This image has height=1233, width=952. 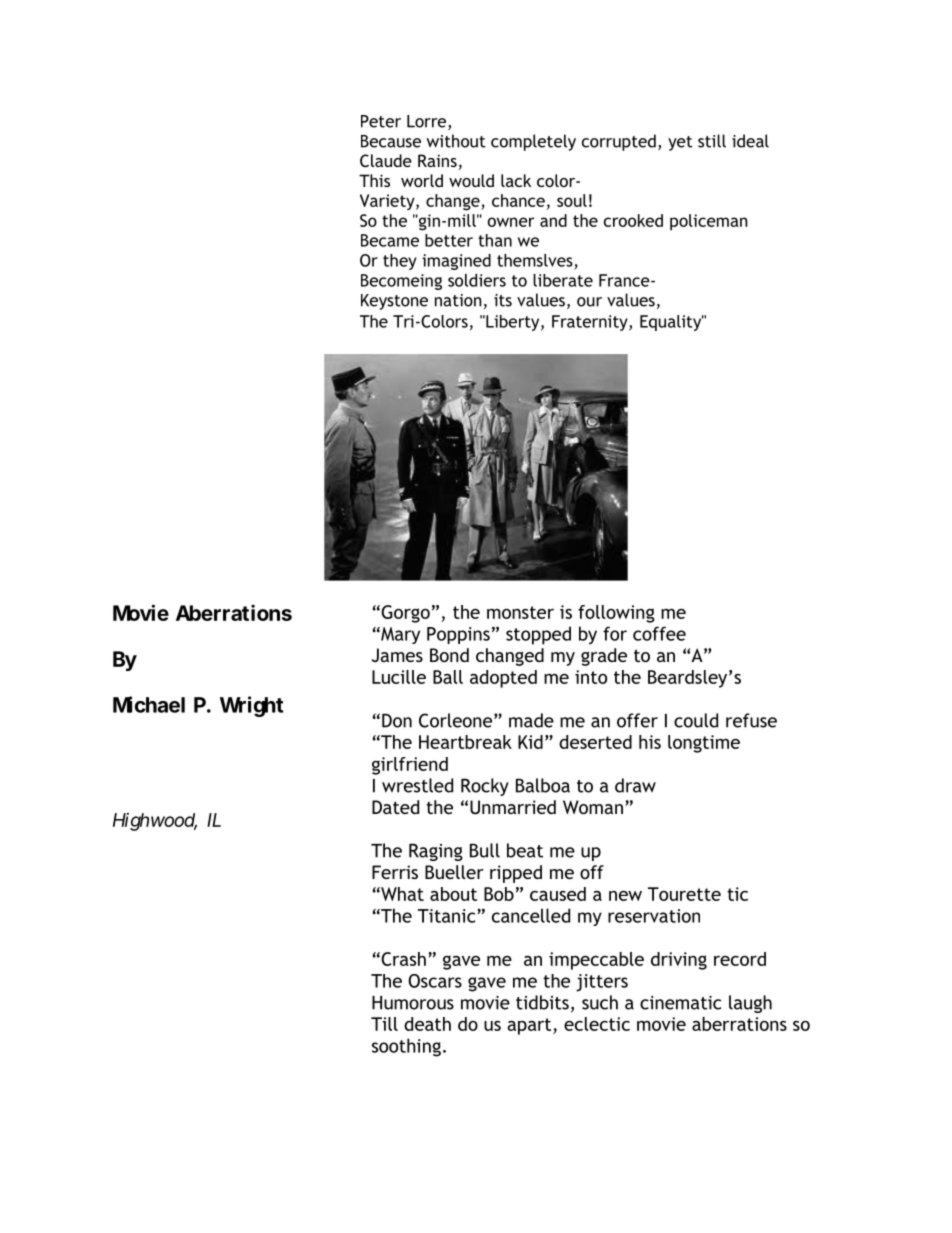 What do you see at coordinates (406, 1047) in the image?
I see `soothing` at bounding box center [406, 1047].
